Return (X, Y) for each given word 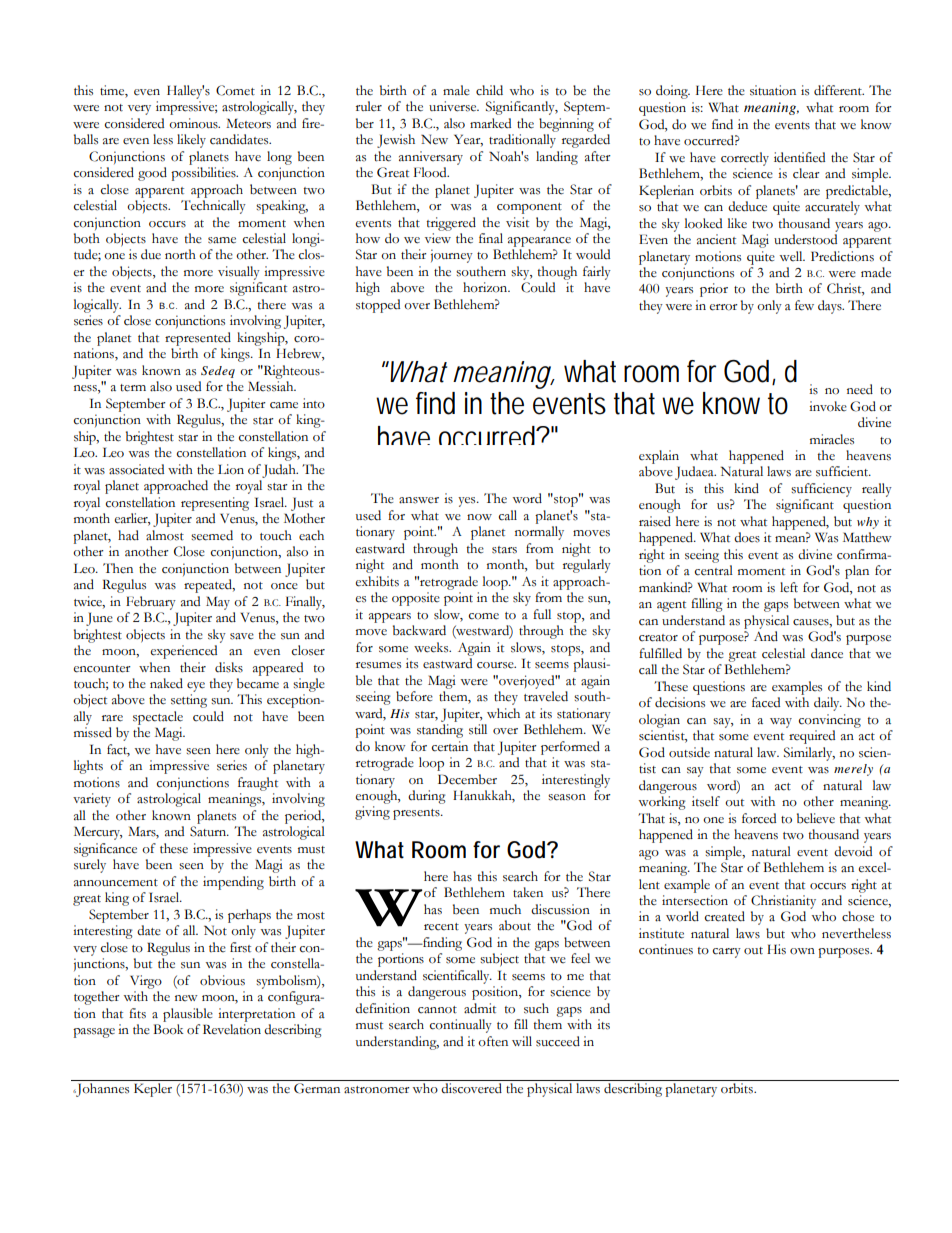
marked (490, 123)
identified (799, 157)
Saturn (209, 831)
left (789, 587)
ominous (194, 123)
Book (168, 1029)
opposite (416, 599)
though (557, 273)
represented (198, 339)
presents (417, 814)
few (804, 305)
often (493, 1041)
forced (759, 818)
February (151, 603)
